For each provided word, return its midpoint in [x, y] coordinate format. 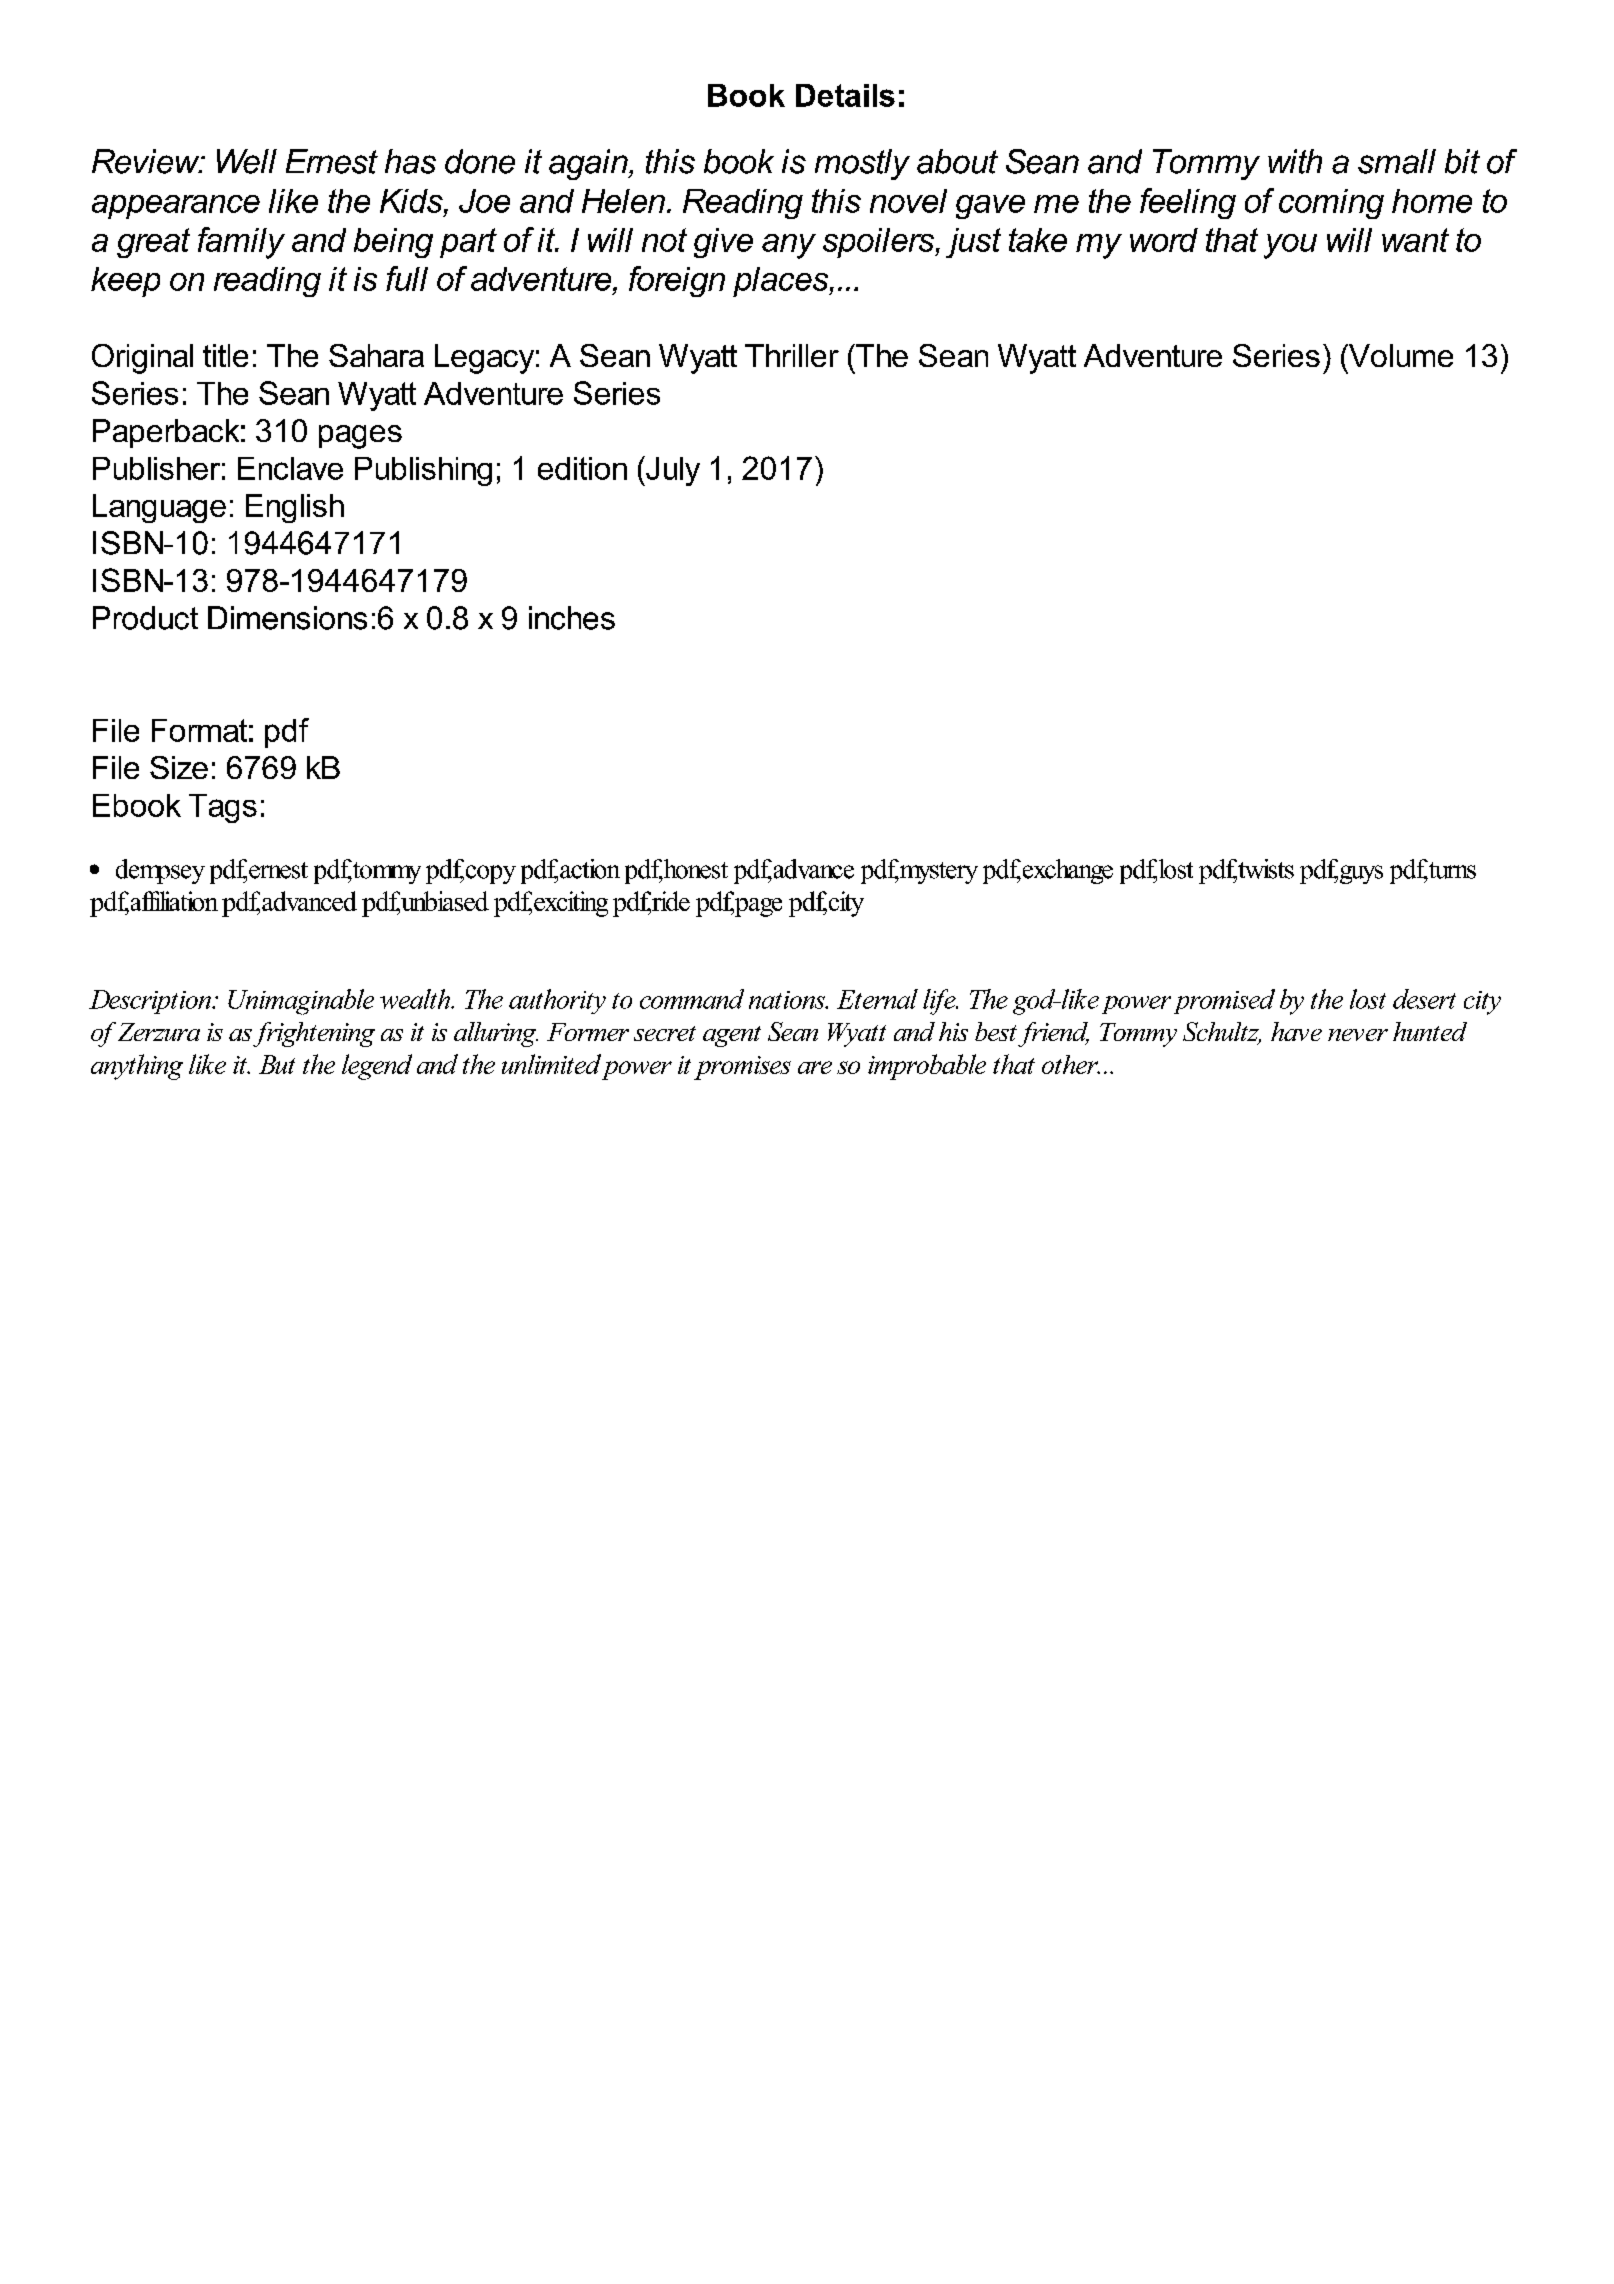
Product [145, 618]
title [225, 355]
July [672, 471]
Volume [1399, 355]
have [1296, 1031]
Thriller [792, 355]
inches [572, 618]
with [1295, 161]
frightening [314, 1034]
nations [788, 1000]
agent [732, 1036]
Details [845, 95]
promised [1224, 1001]
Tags [223, 808]
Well [247, 161]
